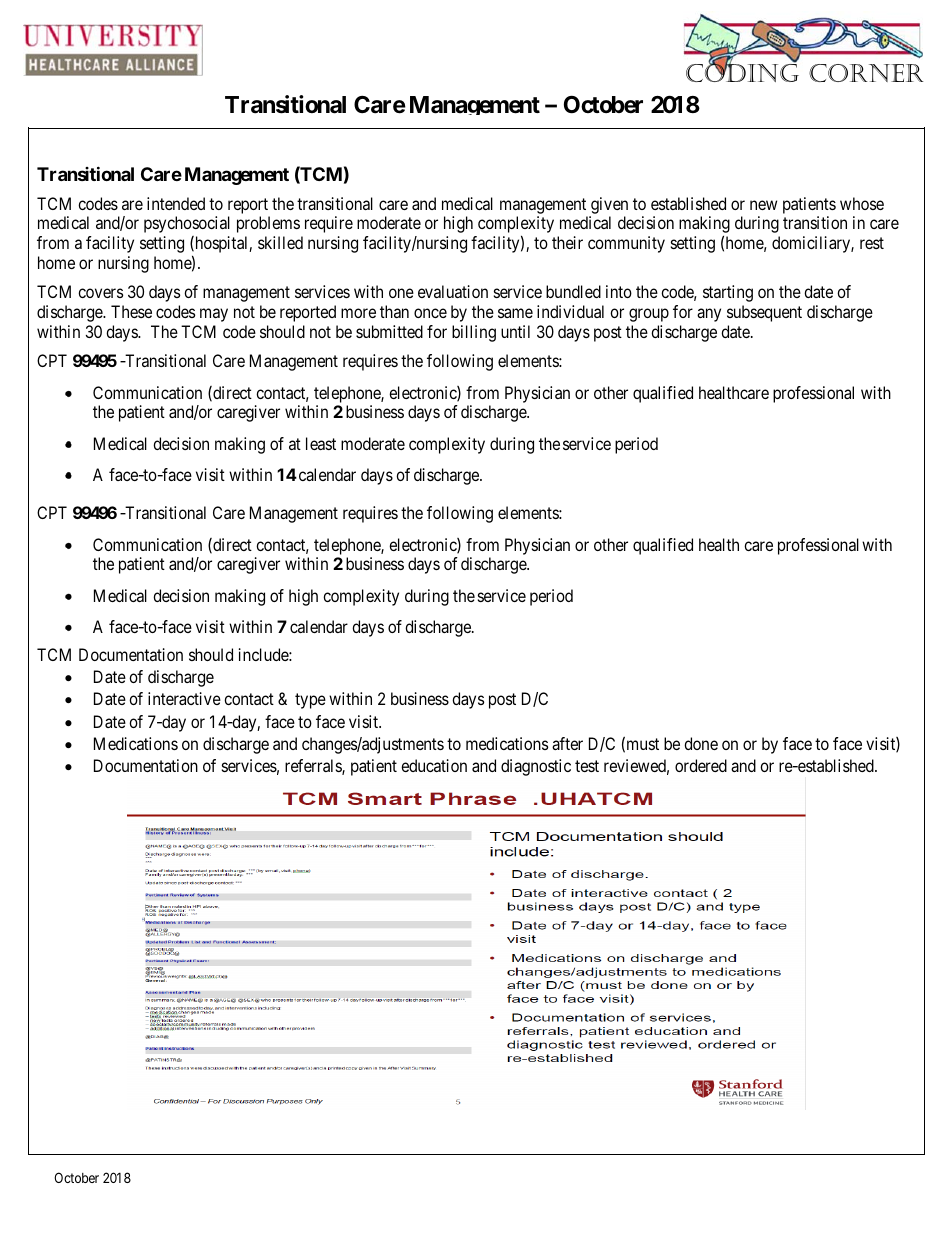 This image has height=1233, width=952. I want to click on subsequent, so click(764, 313).
